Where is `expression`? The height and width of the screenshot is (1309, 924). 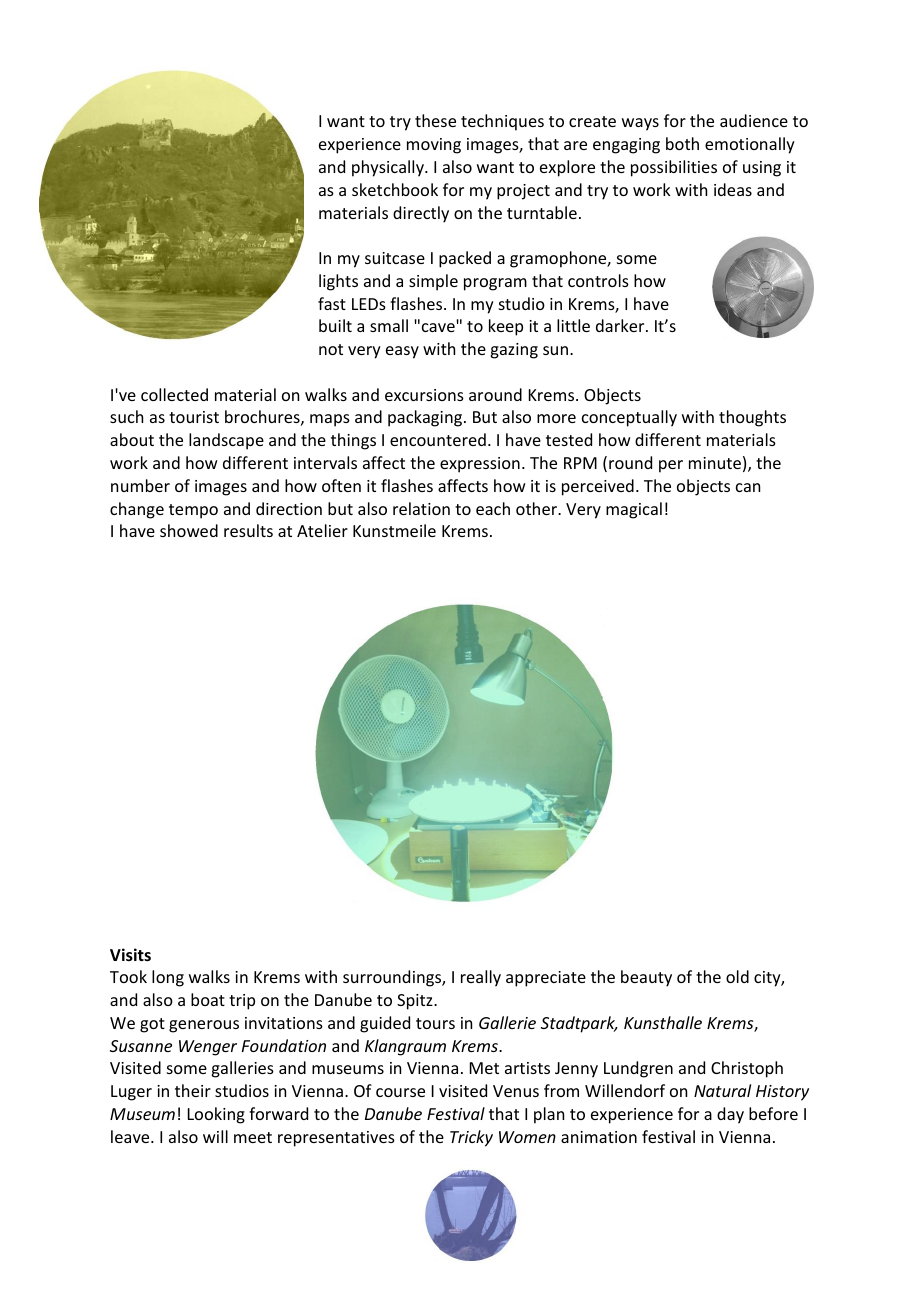
expression is located at coordinates (480, 465).
